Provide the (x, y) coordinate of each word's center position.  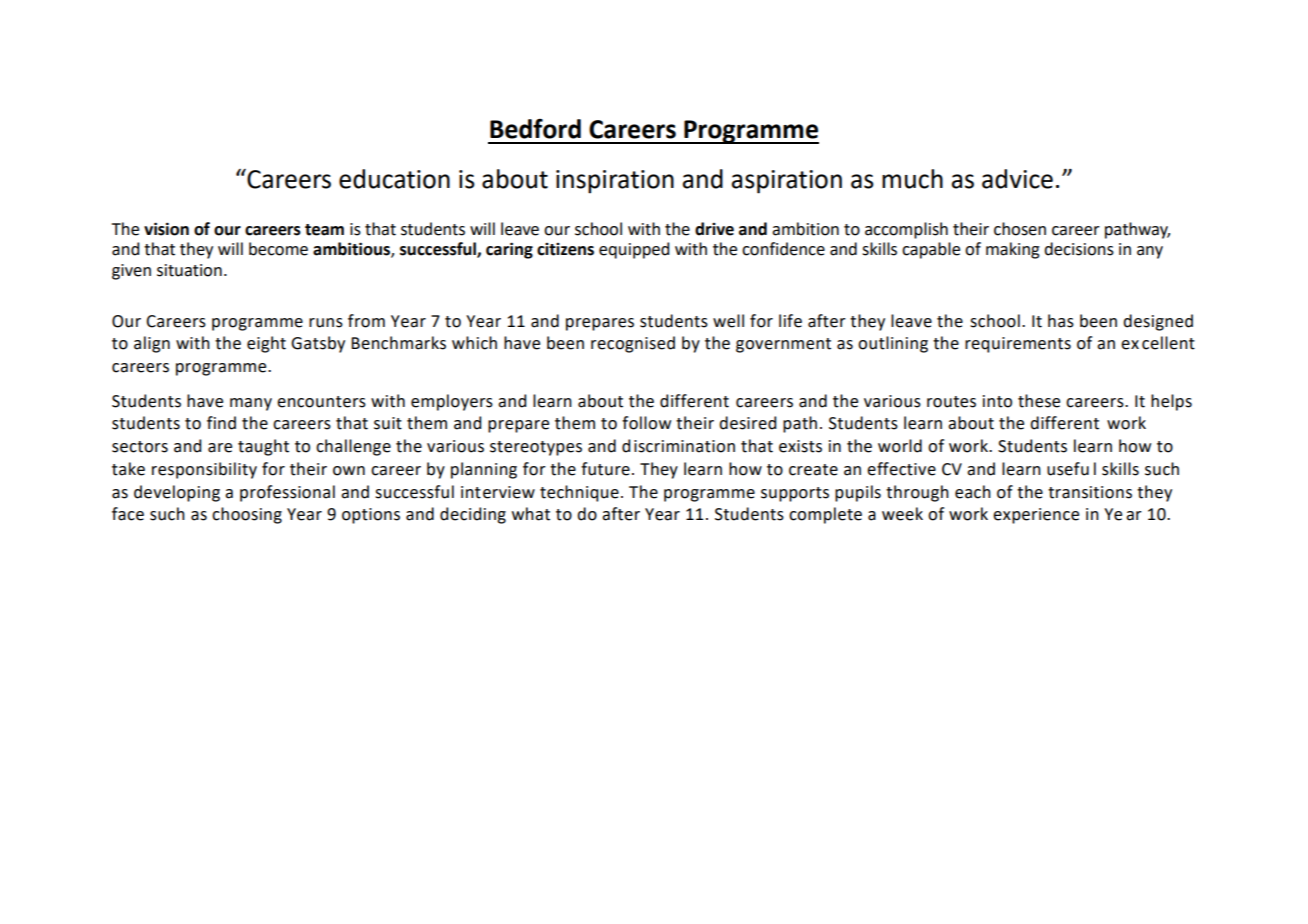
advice (1017, 179)
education (394, 179)
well (728, 321)
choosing (247, 515)
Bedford (535, 129)
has (1061, 321)
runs (326, 323)
